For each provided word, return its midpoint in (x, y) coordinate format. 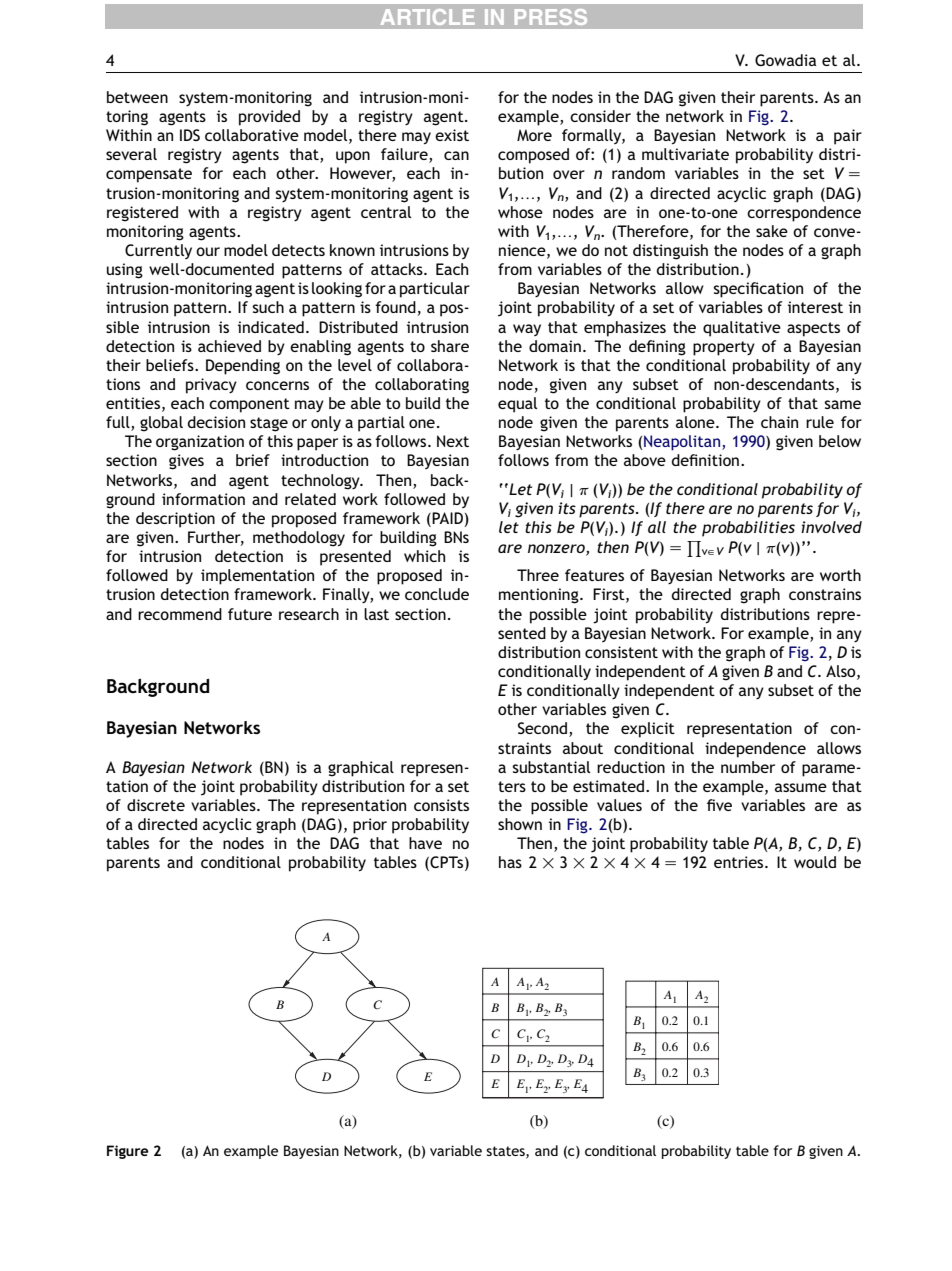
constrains (825, 594)
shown (520, 824)
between (137, 97)
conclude (437, 594)
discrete (156, 805)
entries (740, 862)
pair (848, 137)
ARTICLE (428, 17)
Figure (128, 1152)
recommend (180, 614)
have (425, 843)
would (815, 862)
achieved (229, 346)
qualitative (742, 329)
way (527, 330)
